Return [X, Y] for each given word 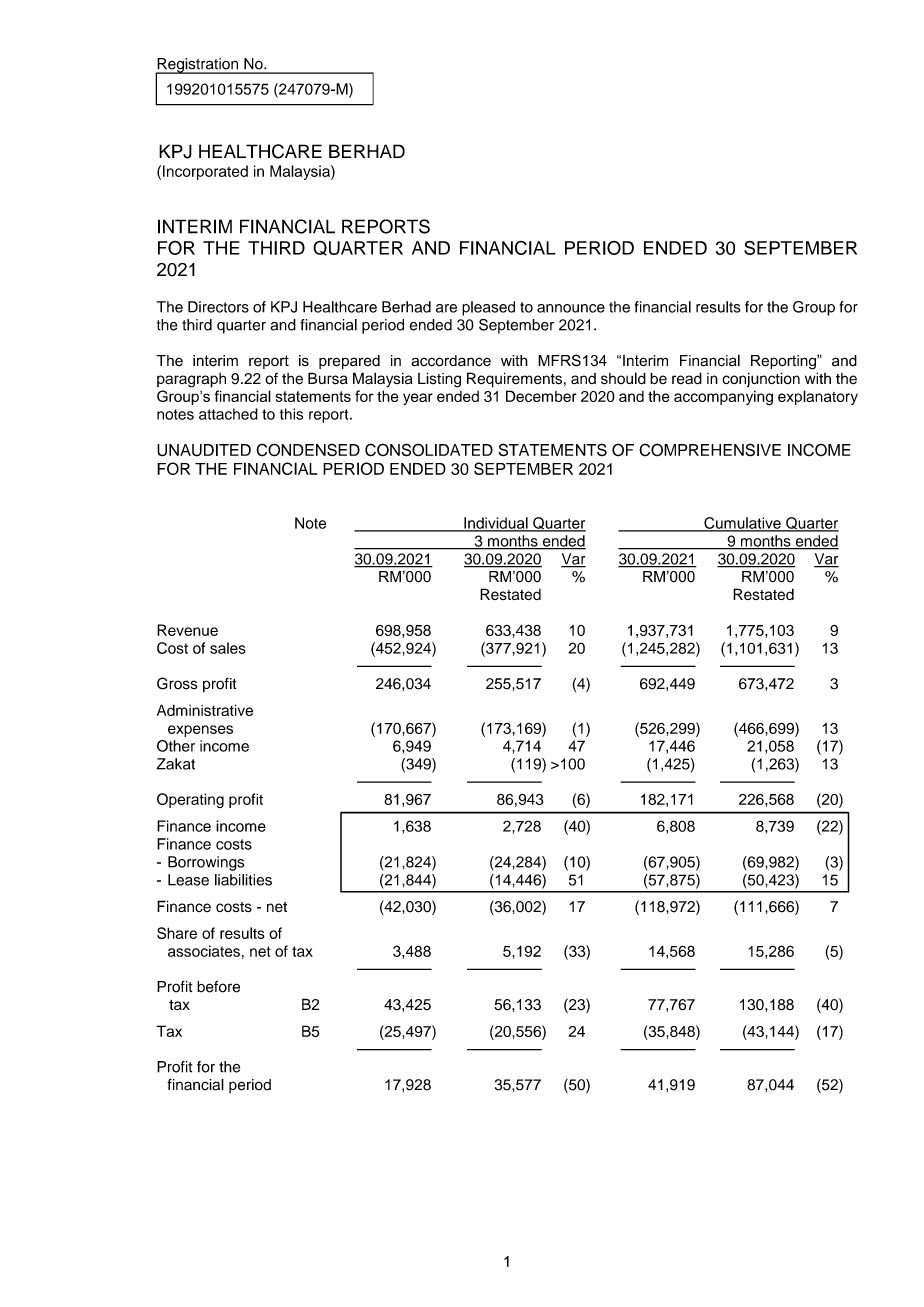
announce [571, 308]
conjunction [761, 379]
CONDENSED [308, 450]
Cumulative [742, 524]
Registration [198, 66]
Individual [496, 524]
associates [204, 951]
